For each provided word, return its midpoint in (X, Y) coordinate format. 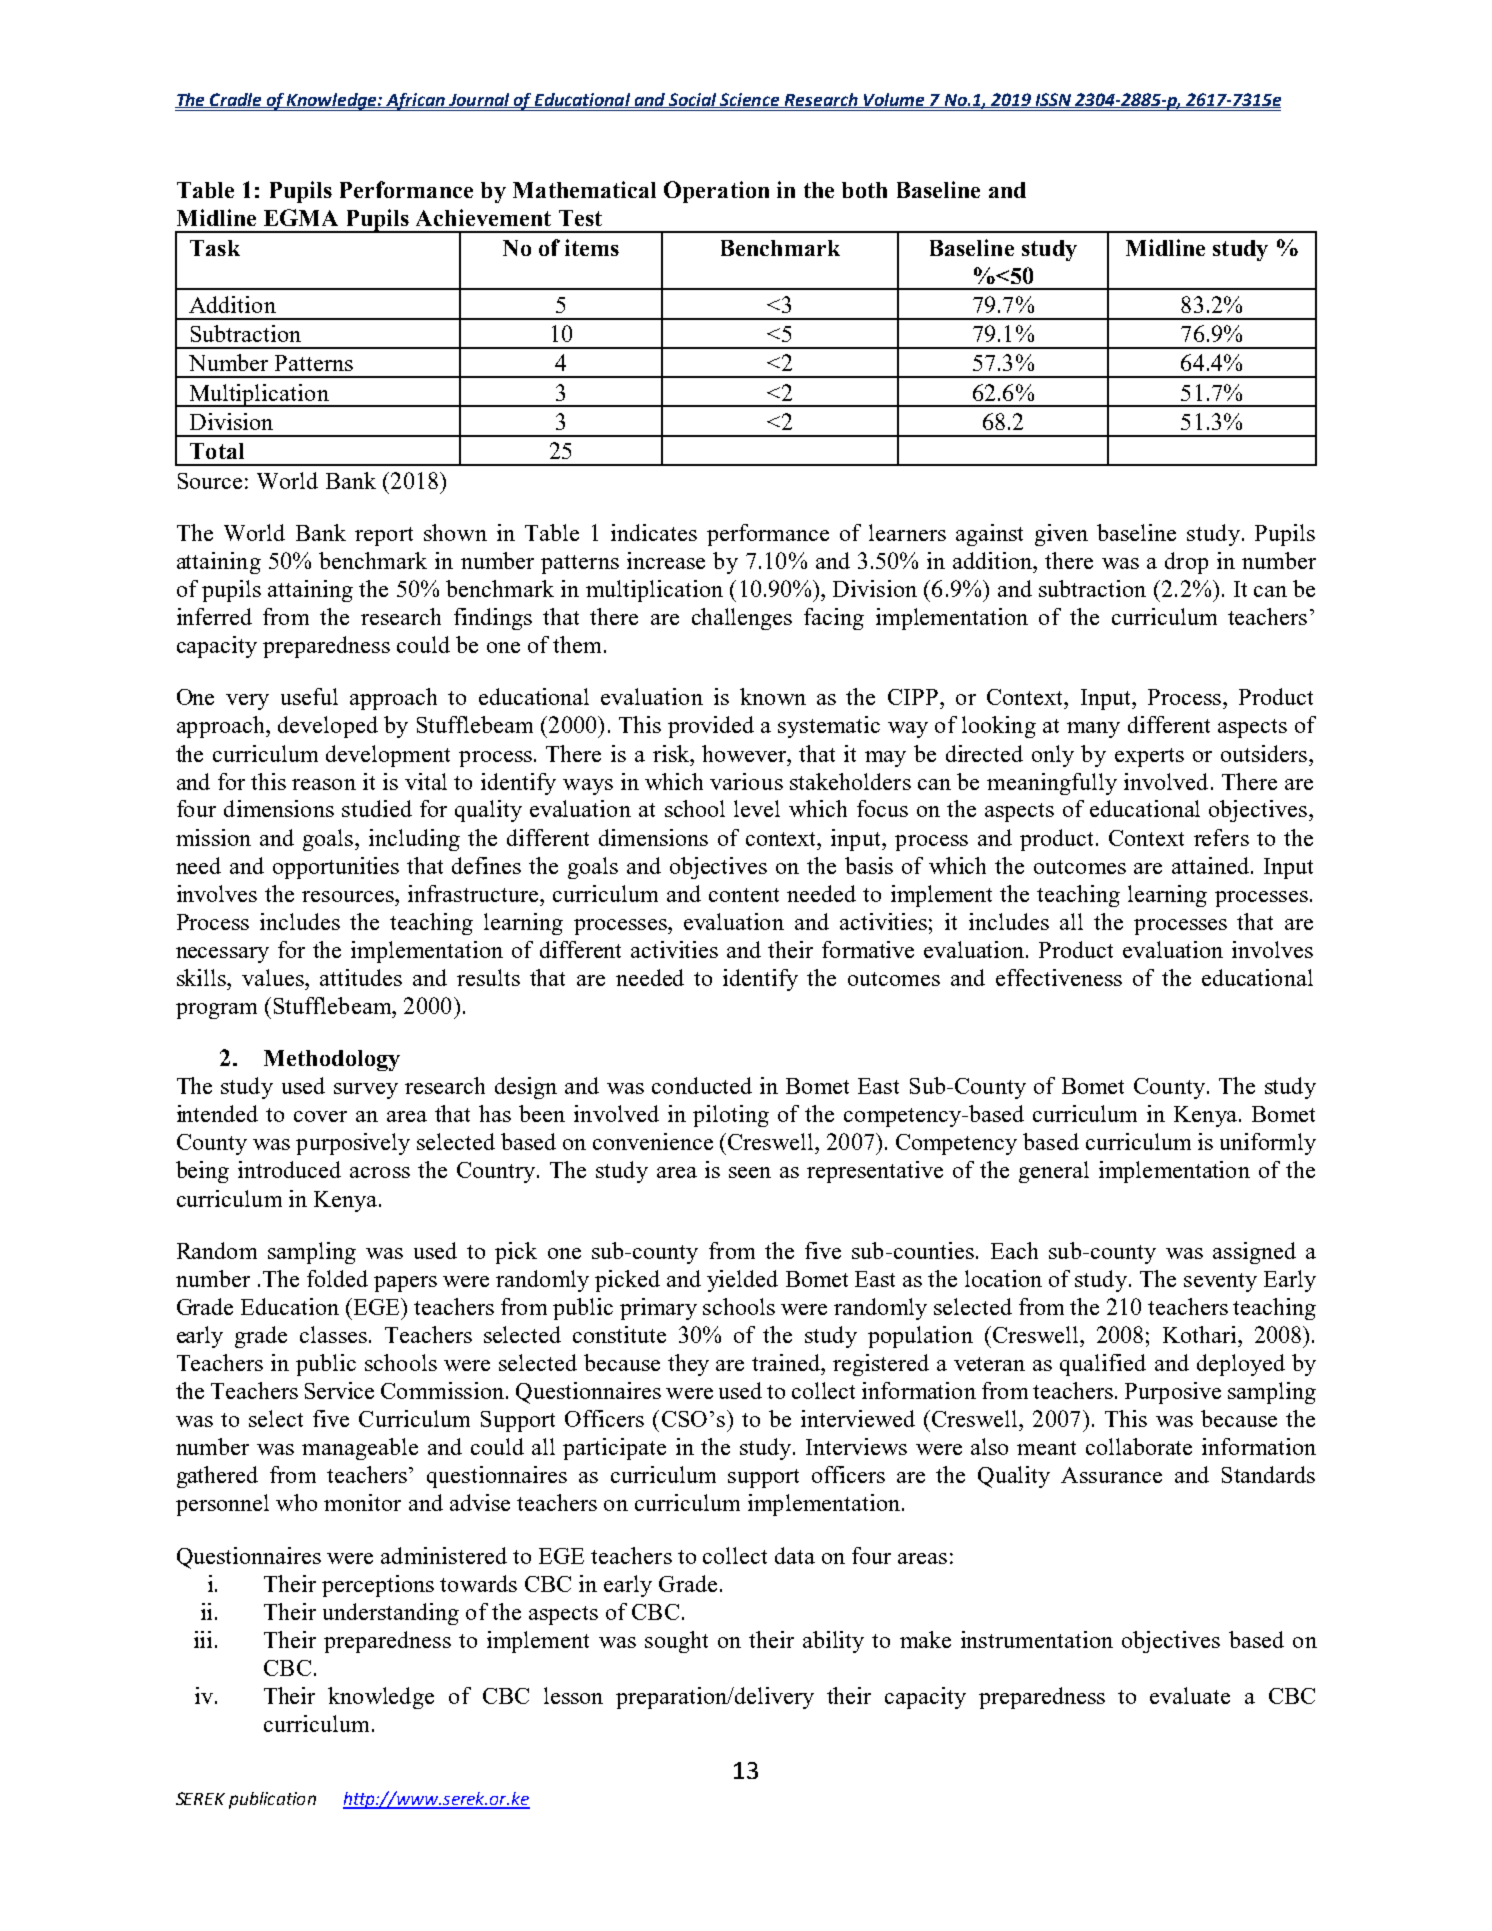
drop (1186, 563)
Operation (716, 192)
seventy (1220, 1282)
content (744, 895)
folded (337, 1278)
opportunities (336, 868)
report (384, 536)
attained (1210, 865)
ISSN (1053, 100)
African (415, 102)
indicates (654, 532)
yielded (742, 1281)
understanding (391, 1614)
